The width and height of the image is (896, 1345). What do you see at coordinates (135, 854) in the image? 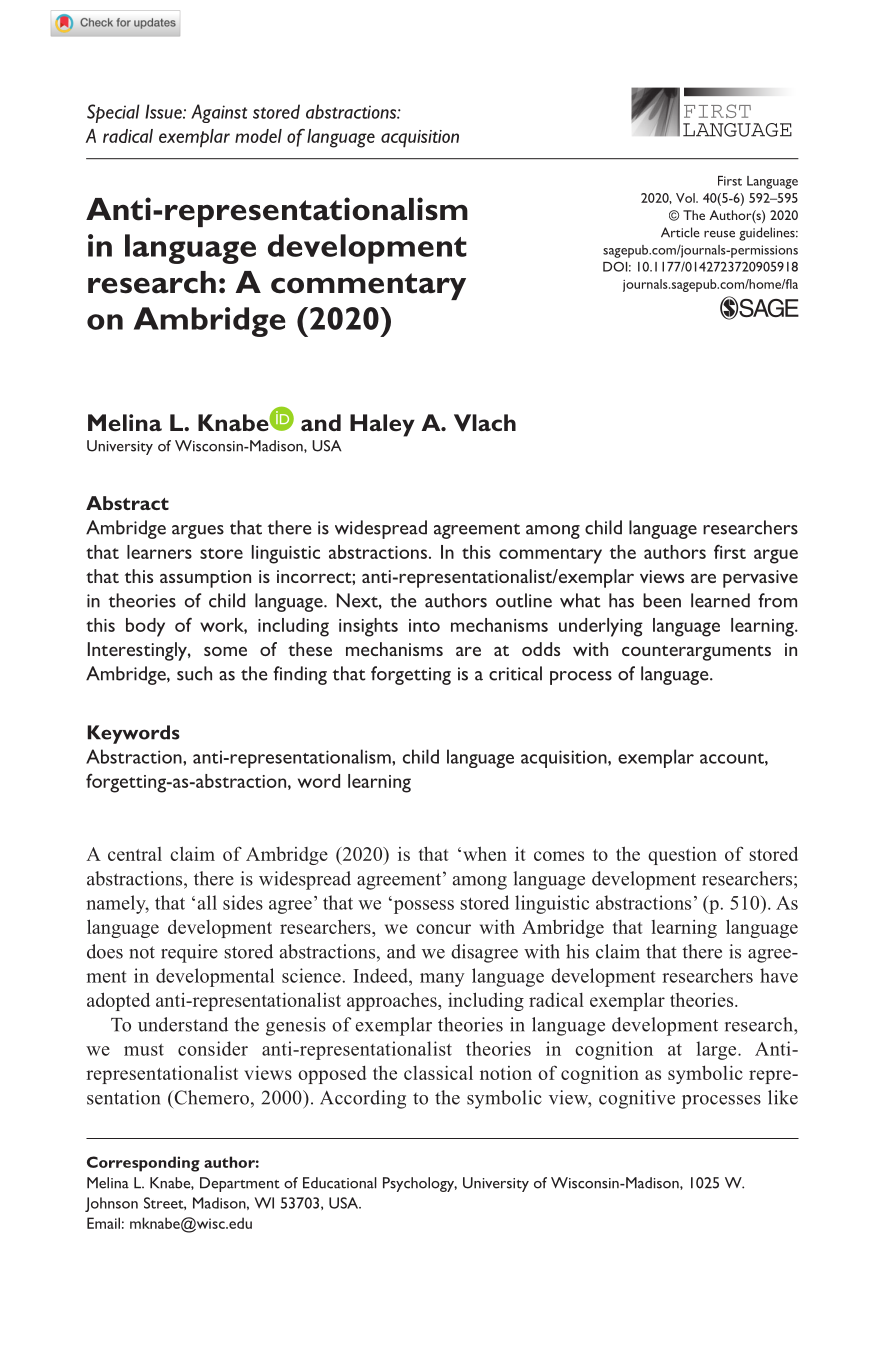
I see `central` at bounding box center [135, 854].
